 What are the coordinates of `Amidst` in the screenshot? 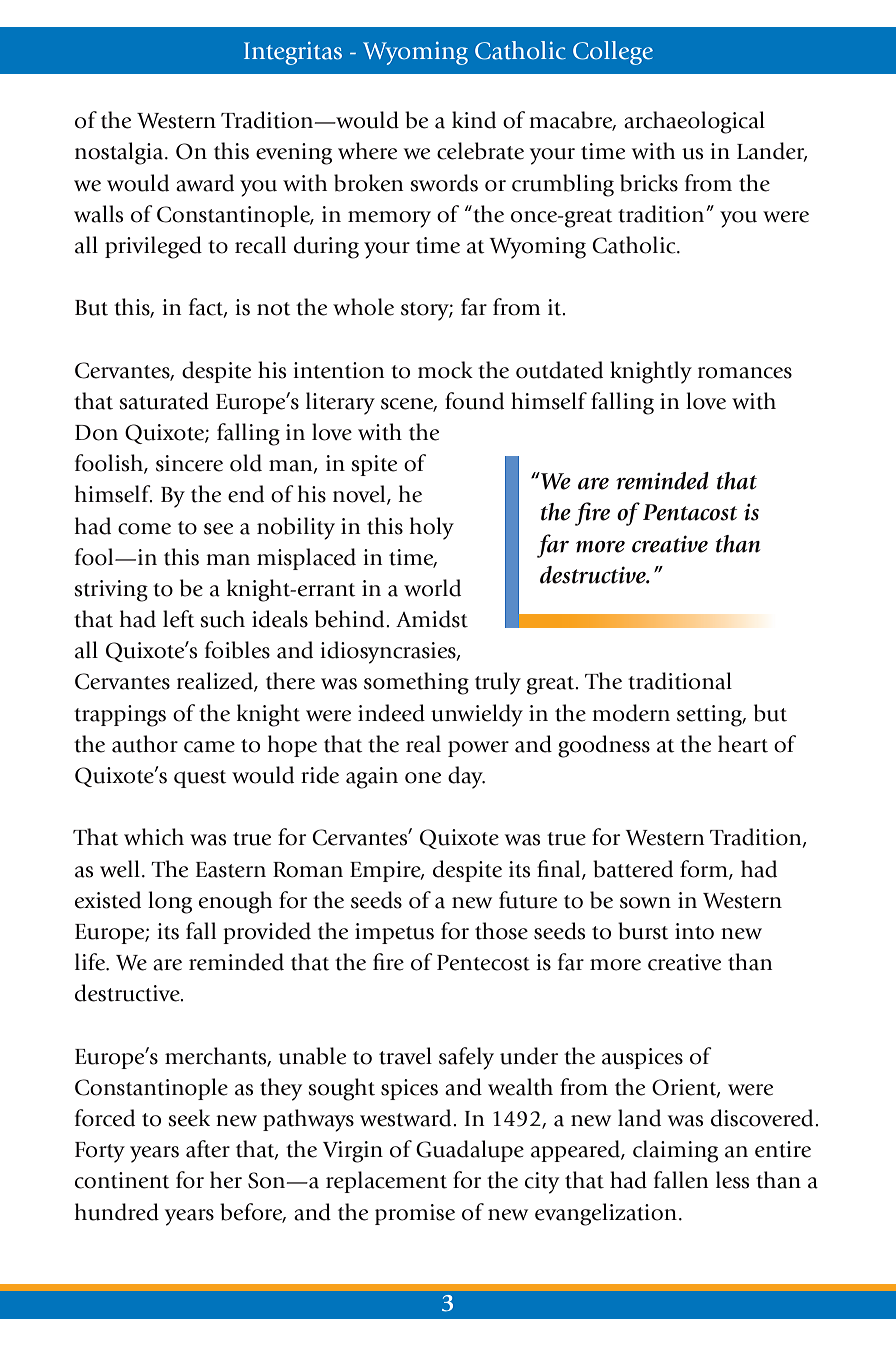 It's located at (432, 619).
